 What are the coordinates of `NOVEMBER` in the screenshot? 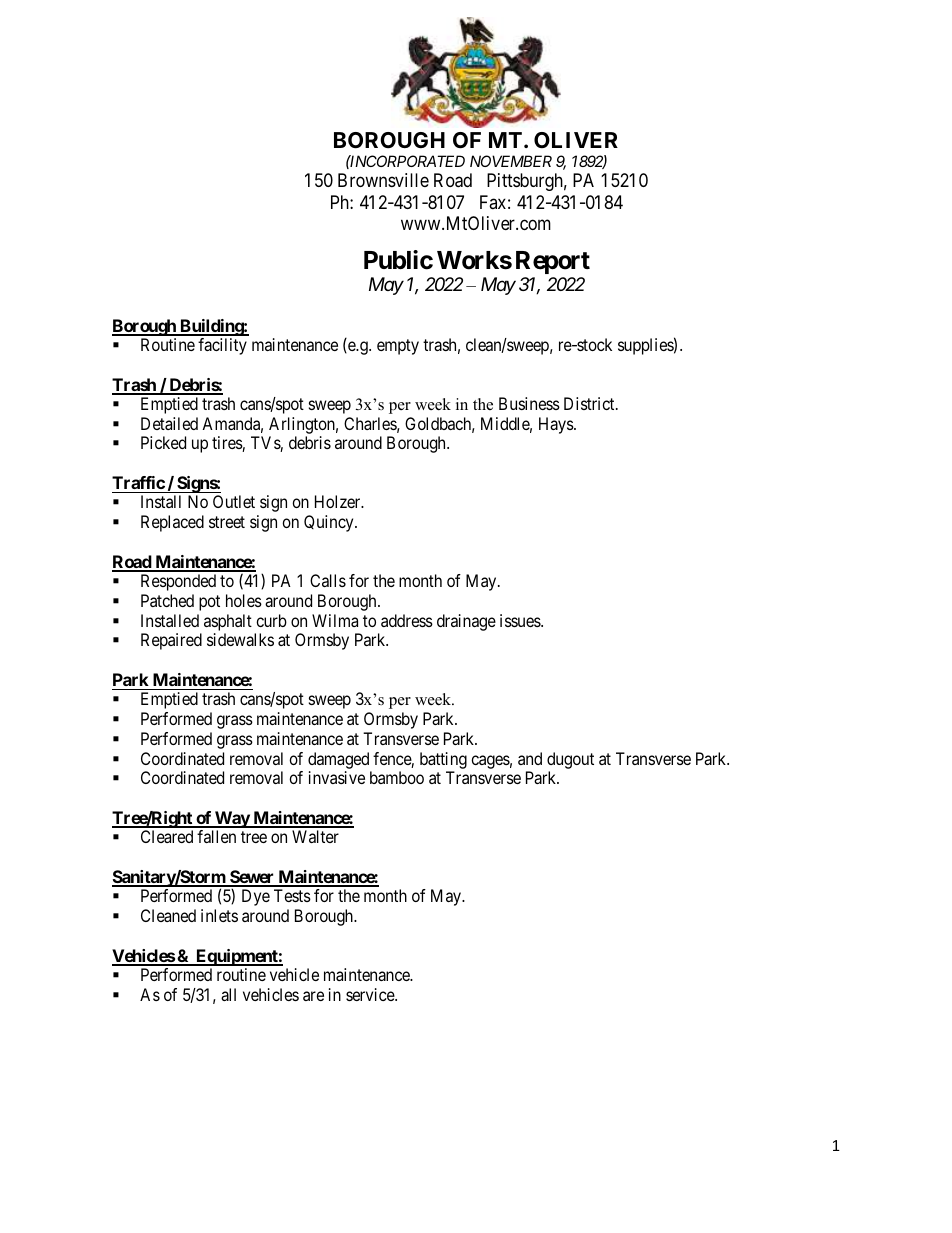 It's located at (511, 161).
